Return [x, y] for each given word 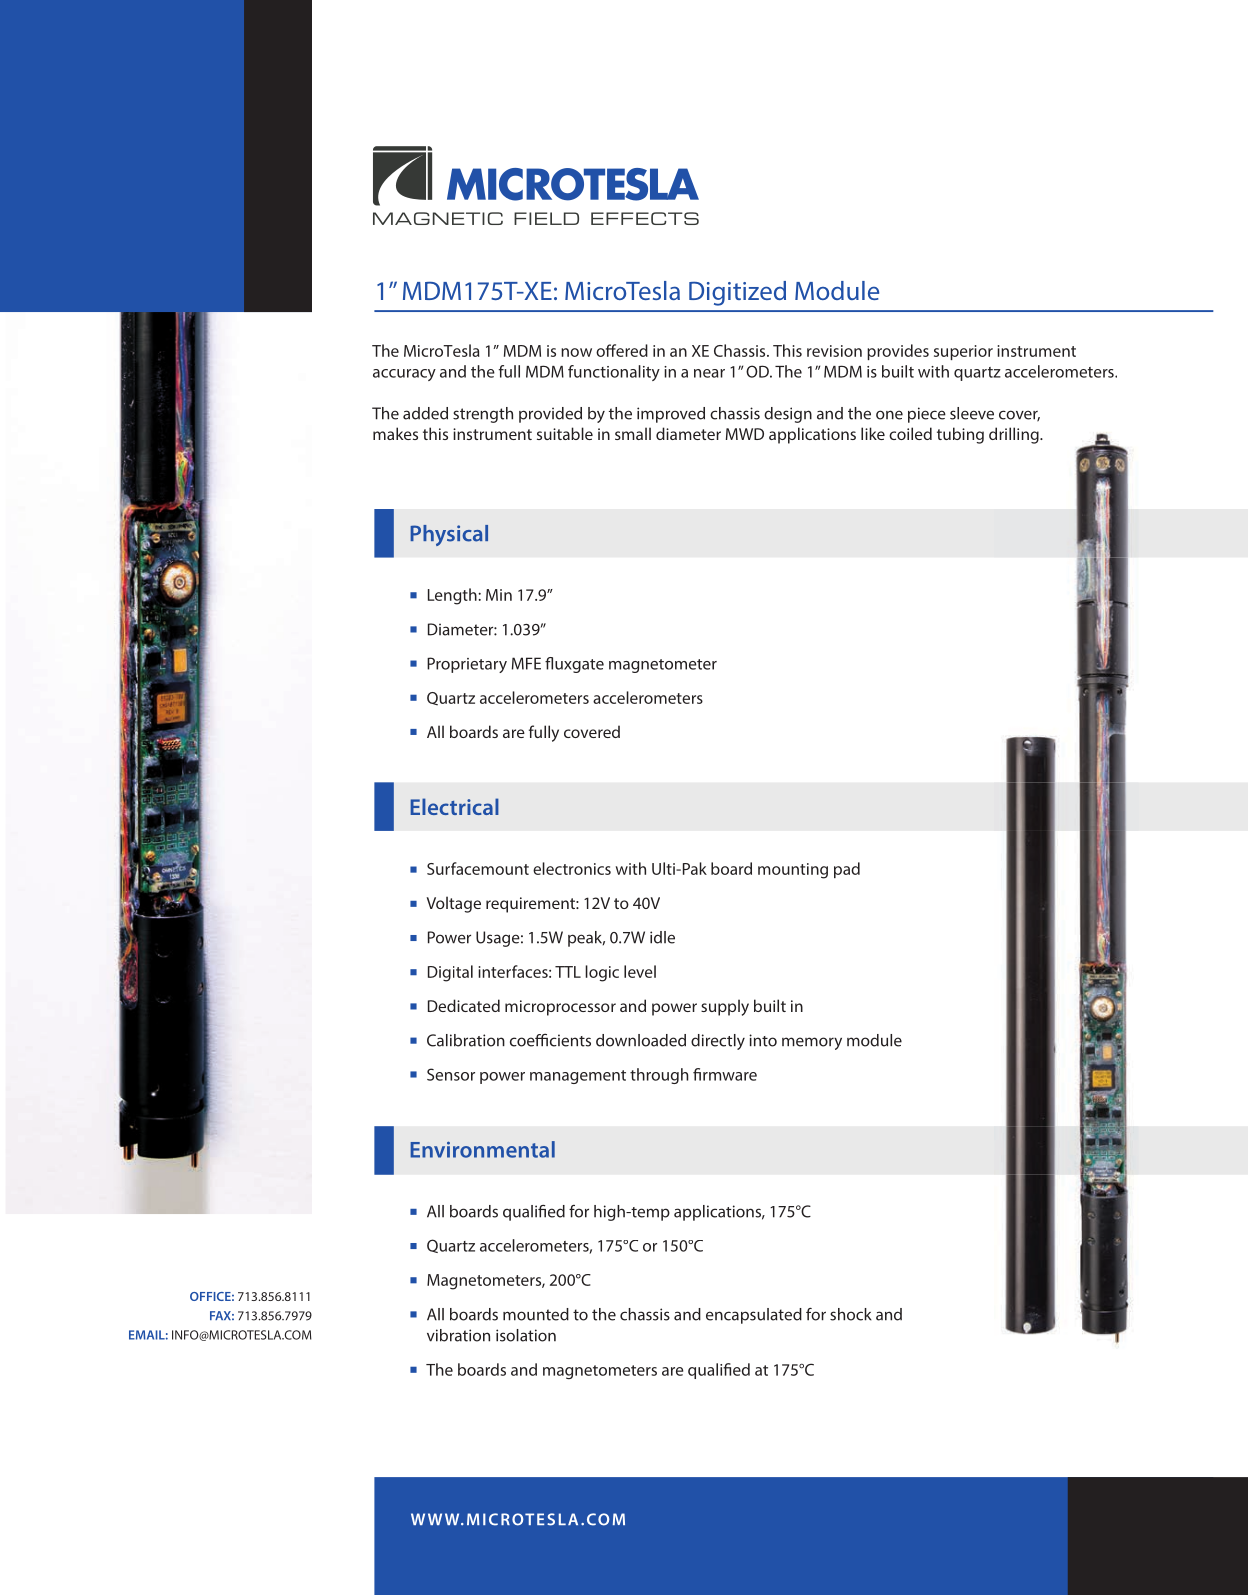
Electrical [454, 806]
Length [453, 596]
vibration [458, 1335]
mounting [793, 871]
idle [662, 937]
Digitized [737, 293]
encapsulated [754, 1316]
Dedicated [464, 1005]
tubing [960, 435]
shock [851, 1314]
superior [963, 352]
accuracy [404, 375]
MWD [745, 434]
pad [847, 870]
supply [725, 1007]
